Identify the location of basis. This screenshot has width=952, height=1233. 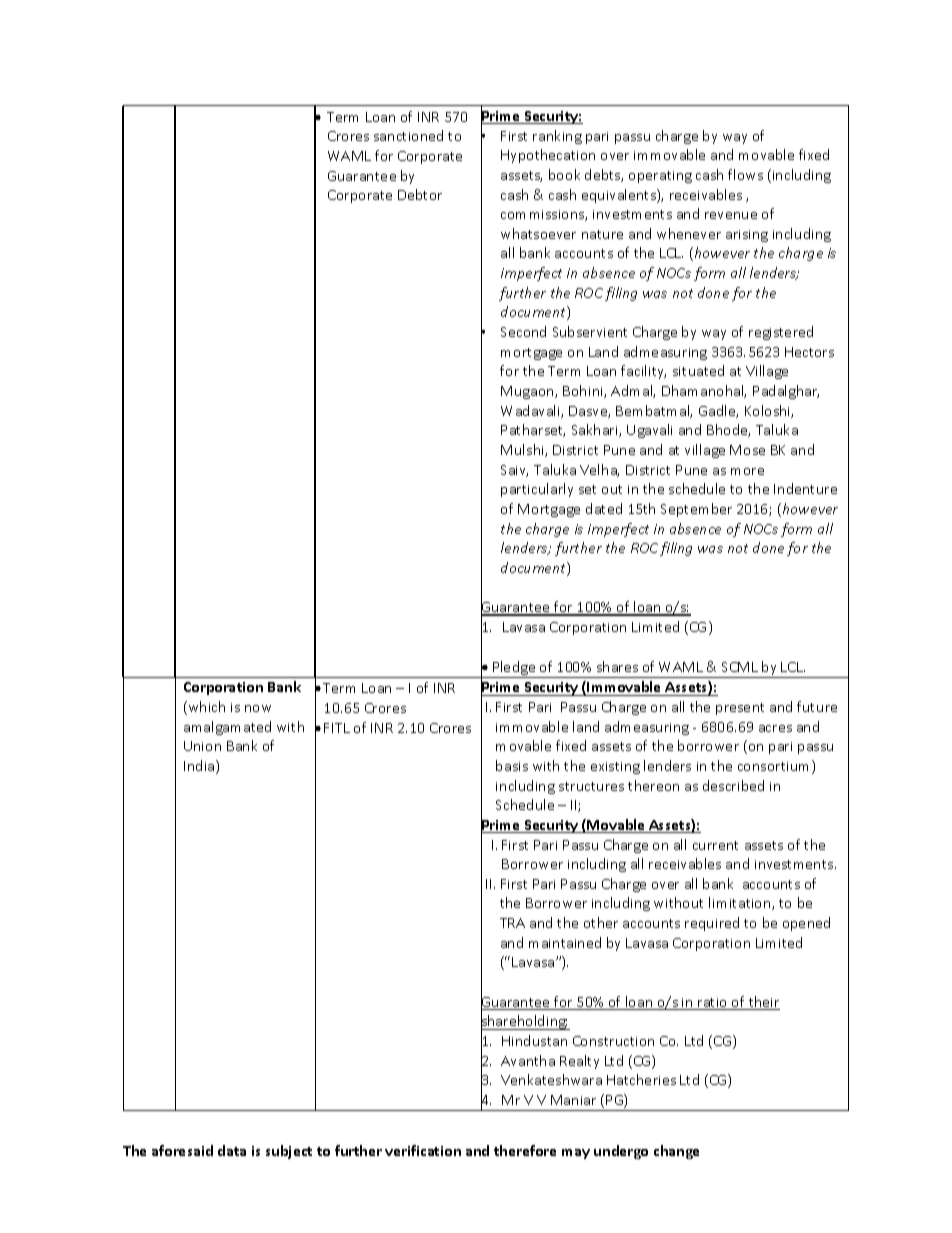
(512, 765).
